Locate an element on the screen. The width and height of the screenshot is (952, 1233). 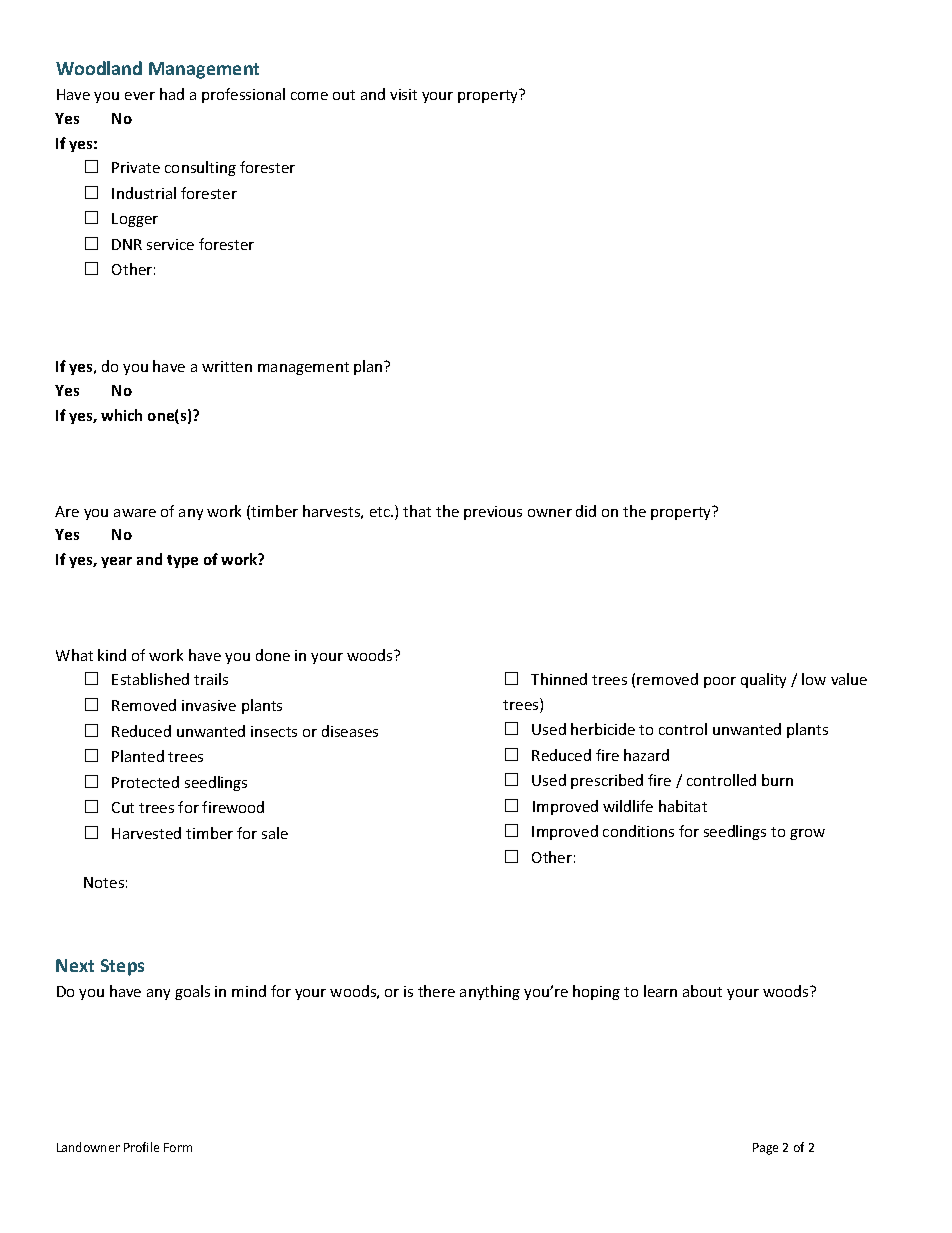
anything is located at coordinates (490, 992).
